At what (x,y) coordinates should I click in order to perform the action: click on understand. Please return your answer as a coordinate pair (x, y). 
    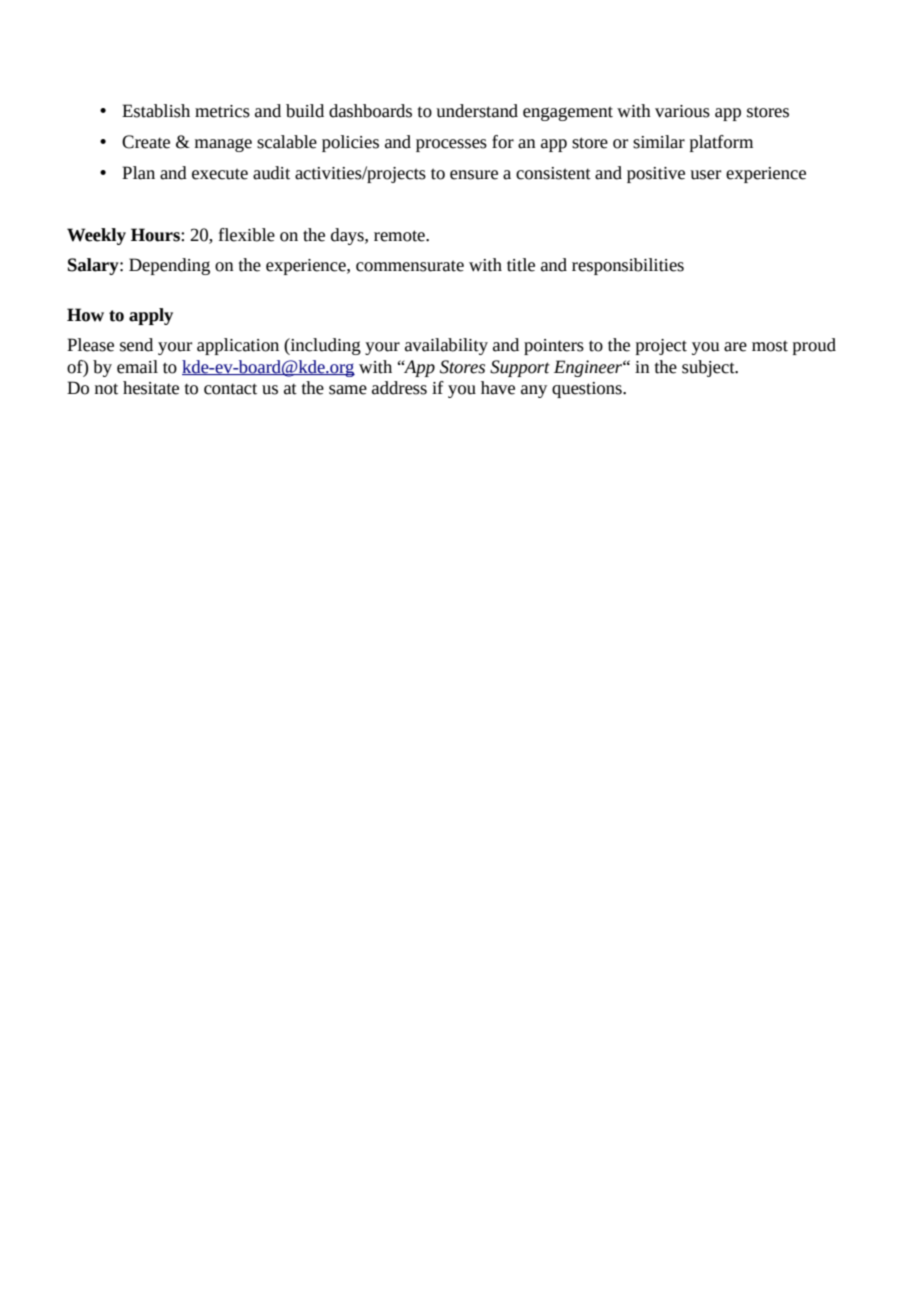
    Looking at the image, I should click on (477, 111).
